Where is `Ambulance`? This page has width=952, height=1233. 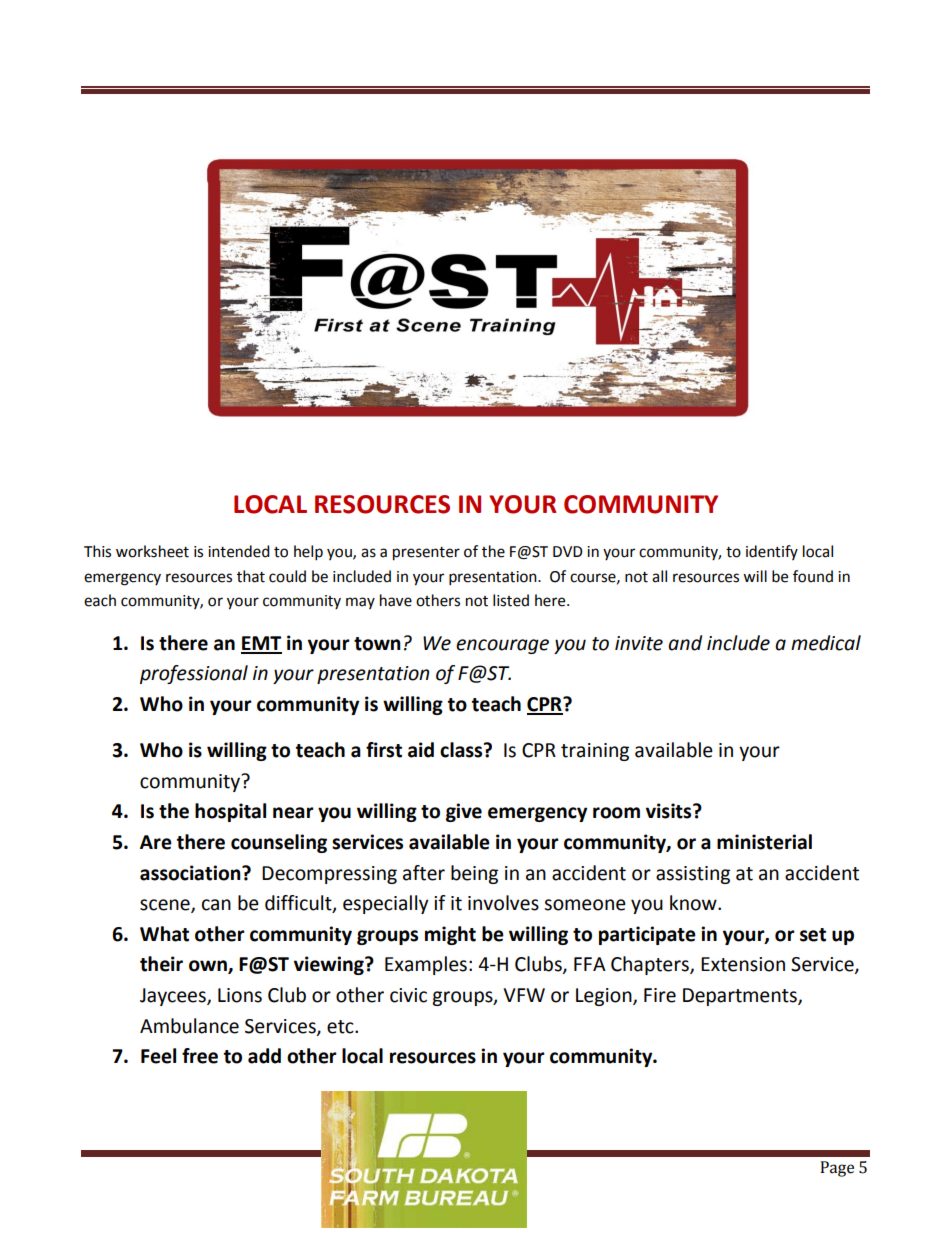 Ambulance is located at coordinates (189, 1026).
